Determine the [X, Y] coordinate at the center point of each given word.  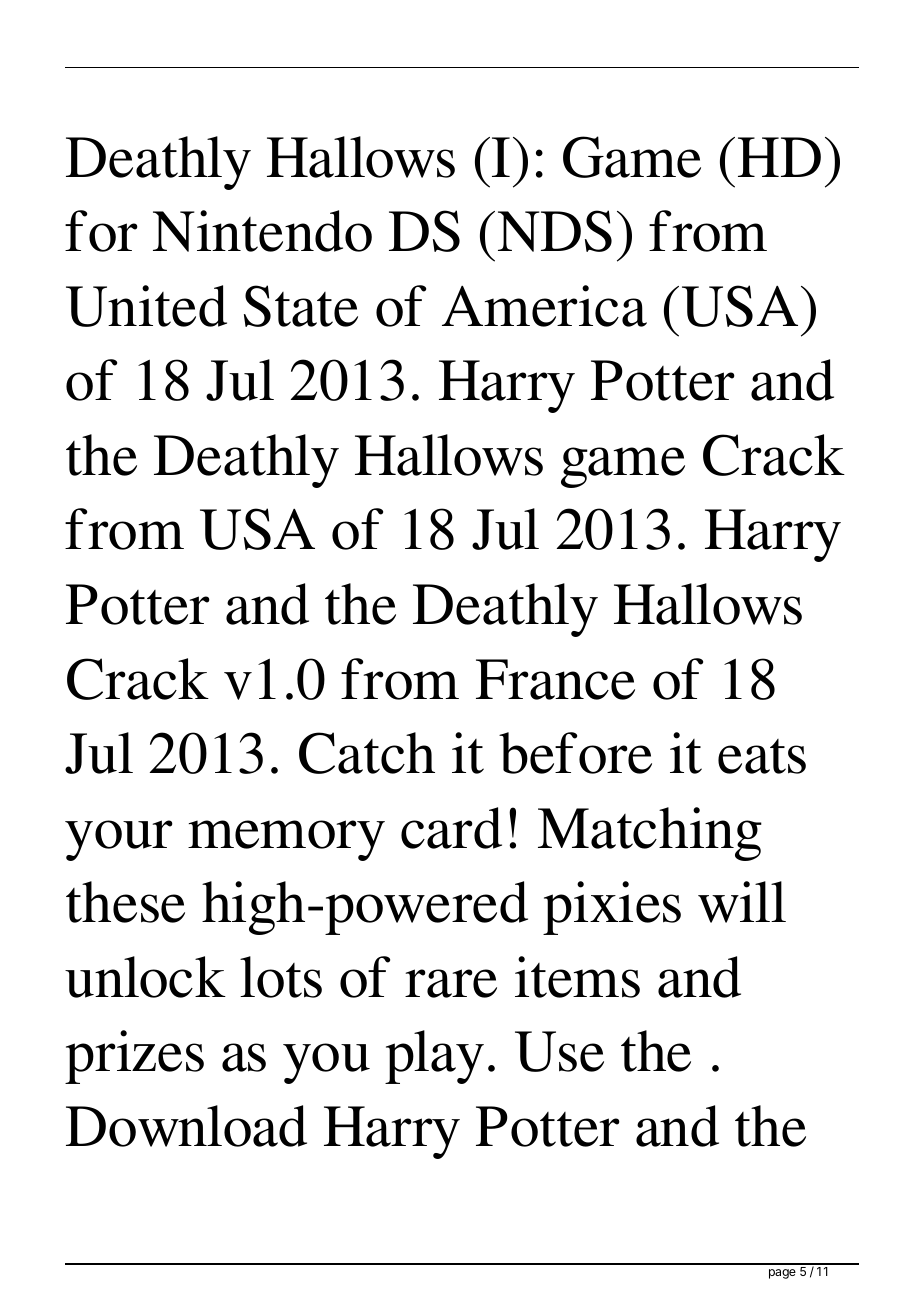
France [555, 679]
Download [186, 1126]
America [544, 306]
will [742, 902]
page [782, 1274]
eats [762, 756]
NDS [555, 231]
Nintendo [262, 231]
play [434, 1057]
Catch [367, 753]
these [125, 902]
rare [451, 983]
